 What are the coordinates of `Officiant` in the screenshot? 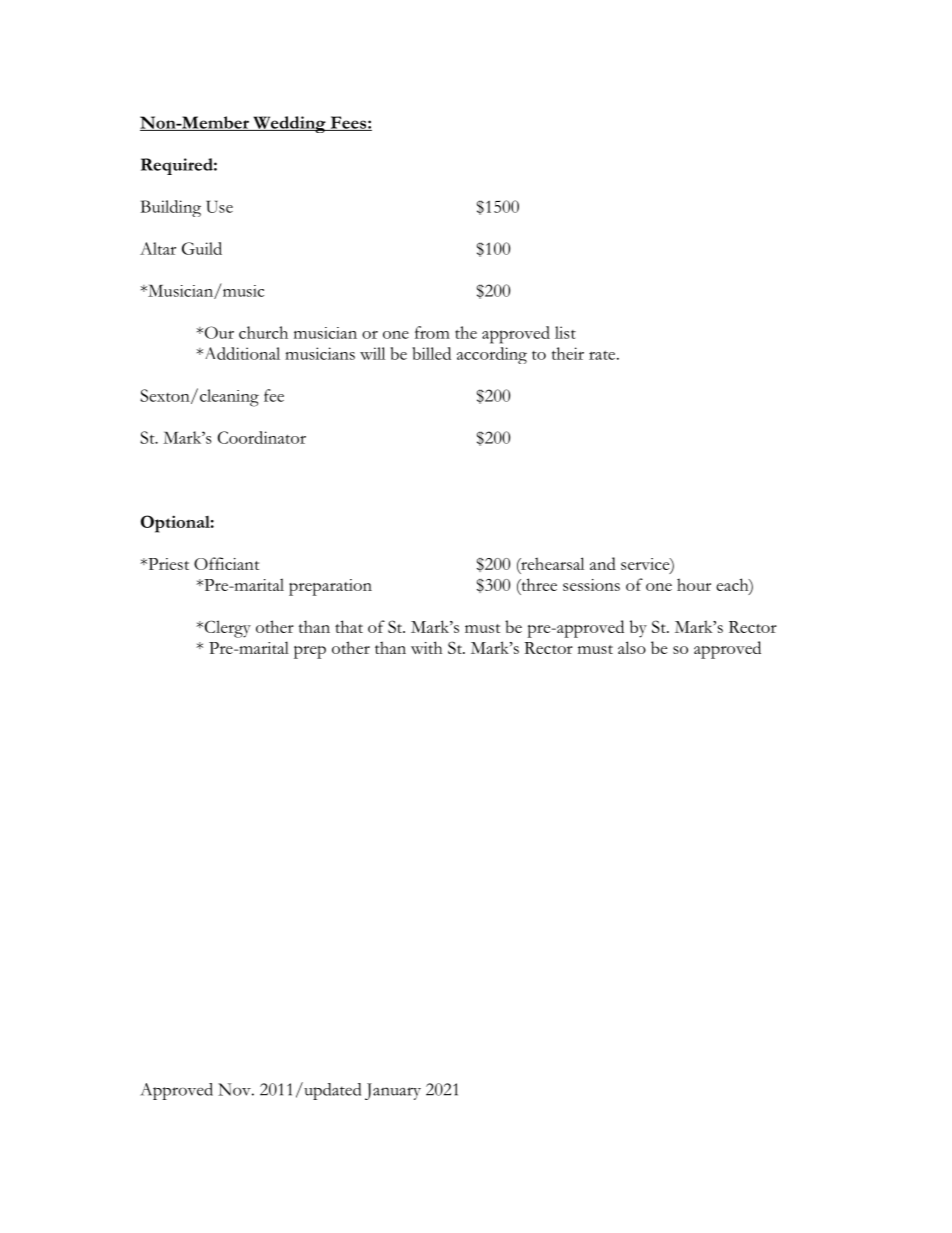 It's located at (226, 563).
